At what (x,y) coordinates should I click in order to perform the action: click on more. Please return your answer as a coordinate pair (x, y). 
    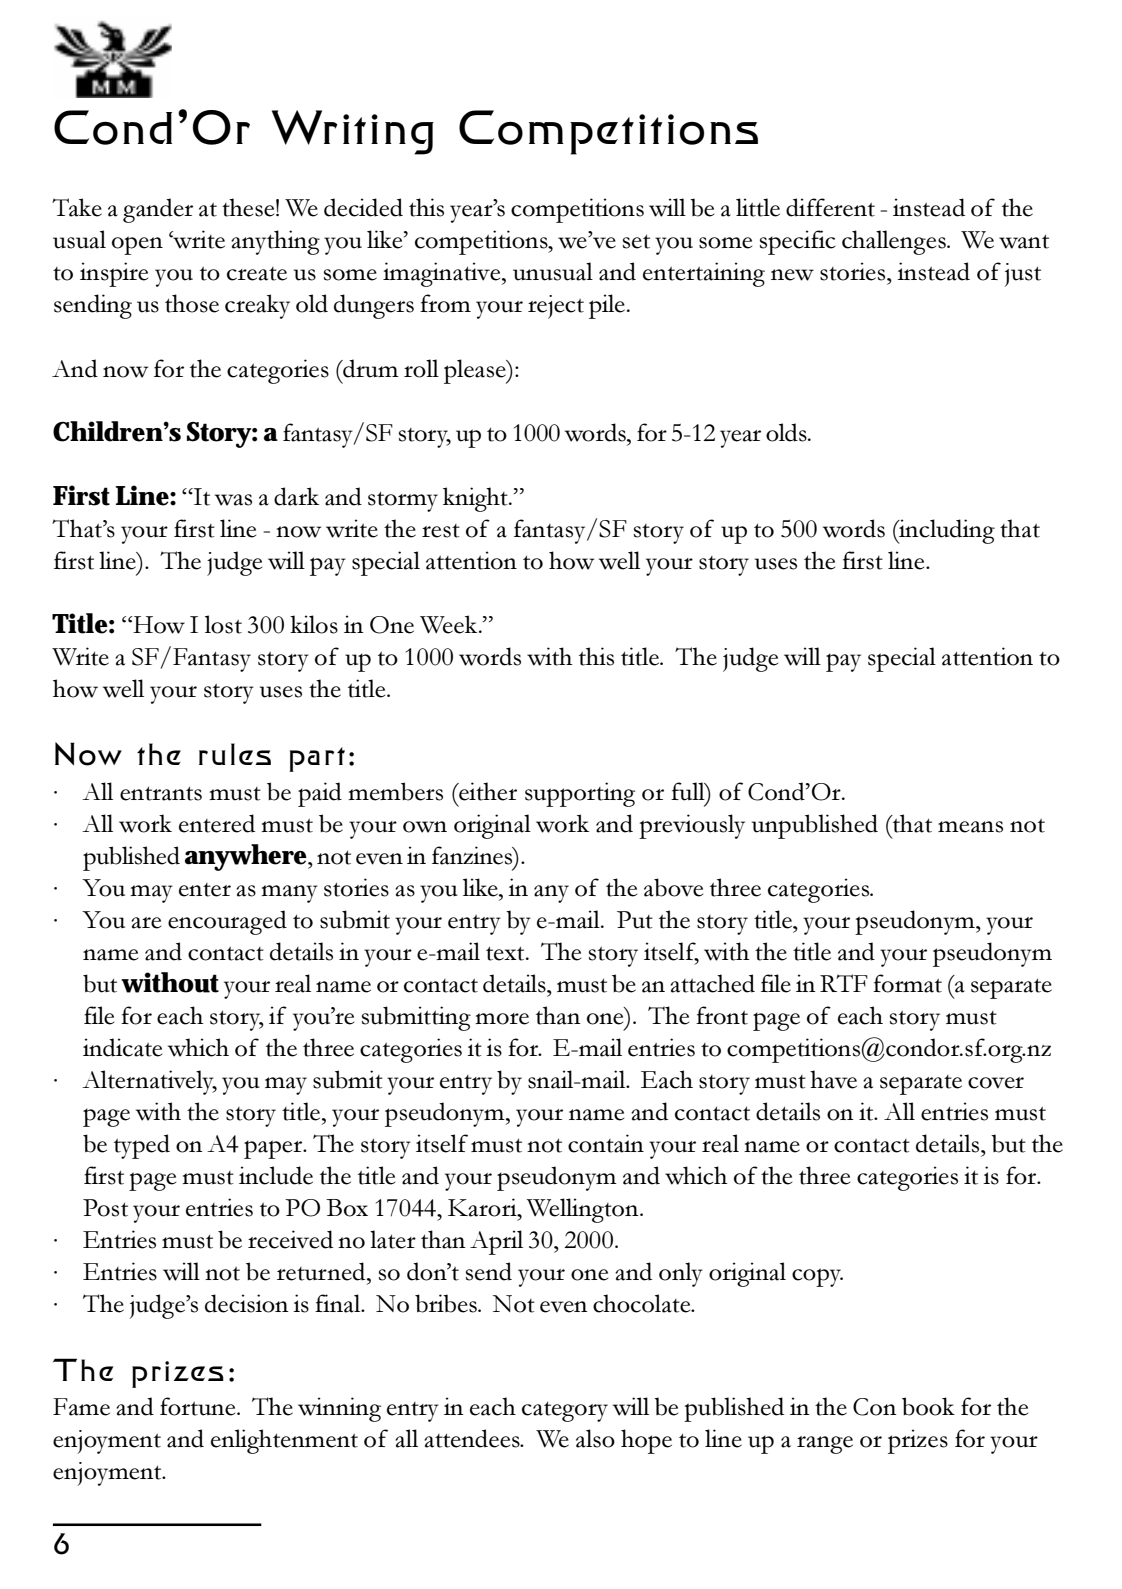
    Looking at the image, I should click on (502, 1019).
